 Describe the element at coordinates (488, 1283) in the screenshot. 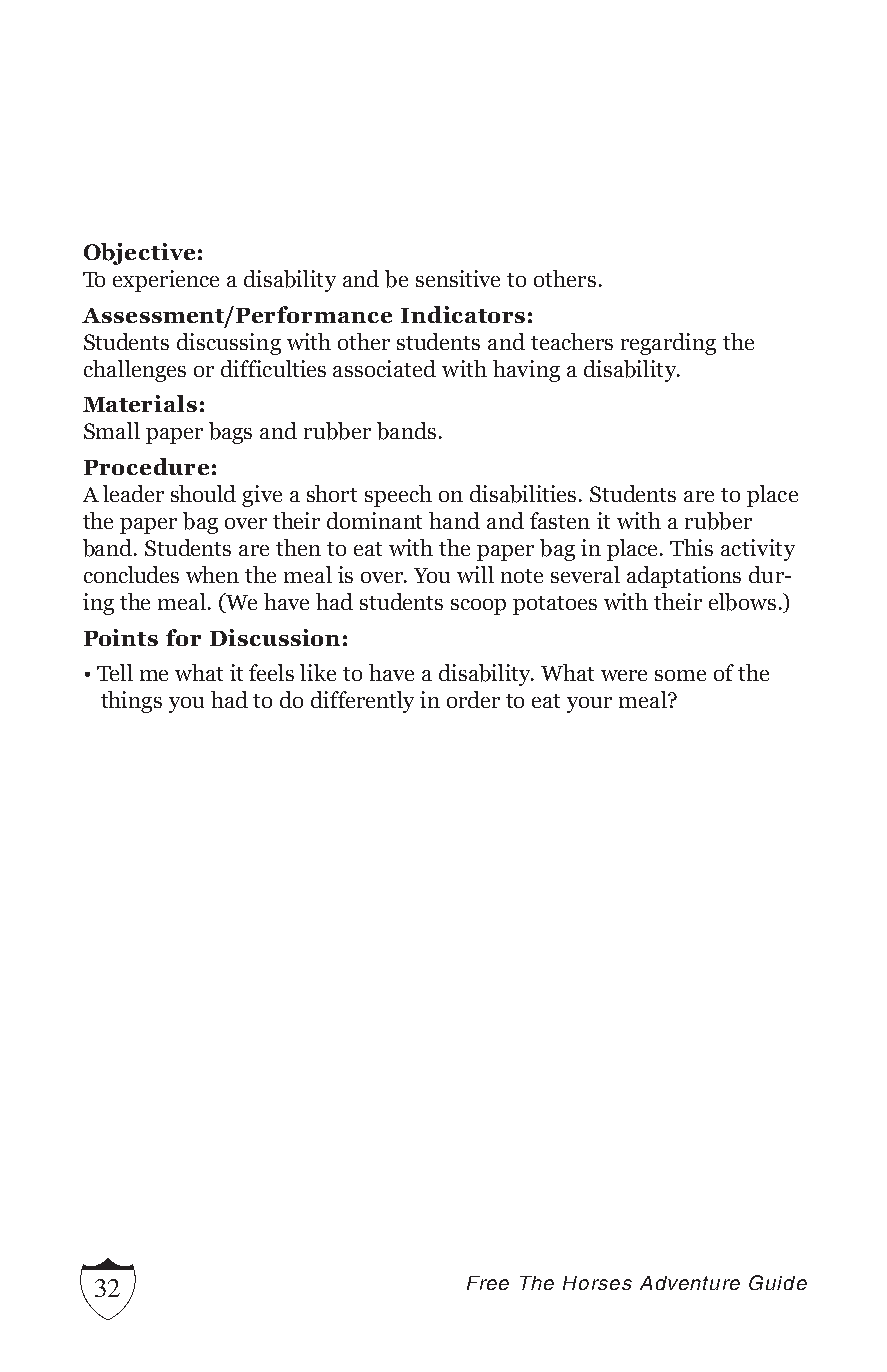

I see `Free` at that location.
